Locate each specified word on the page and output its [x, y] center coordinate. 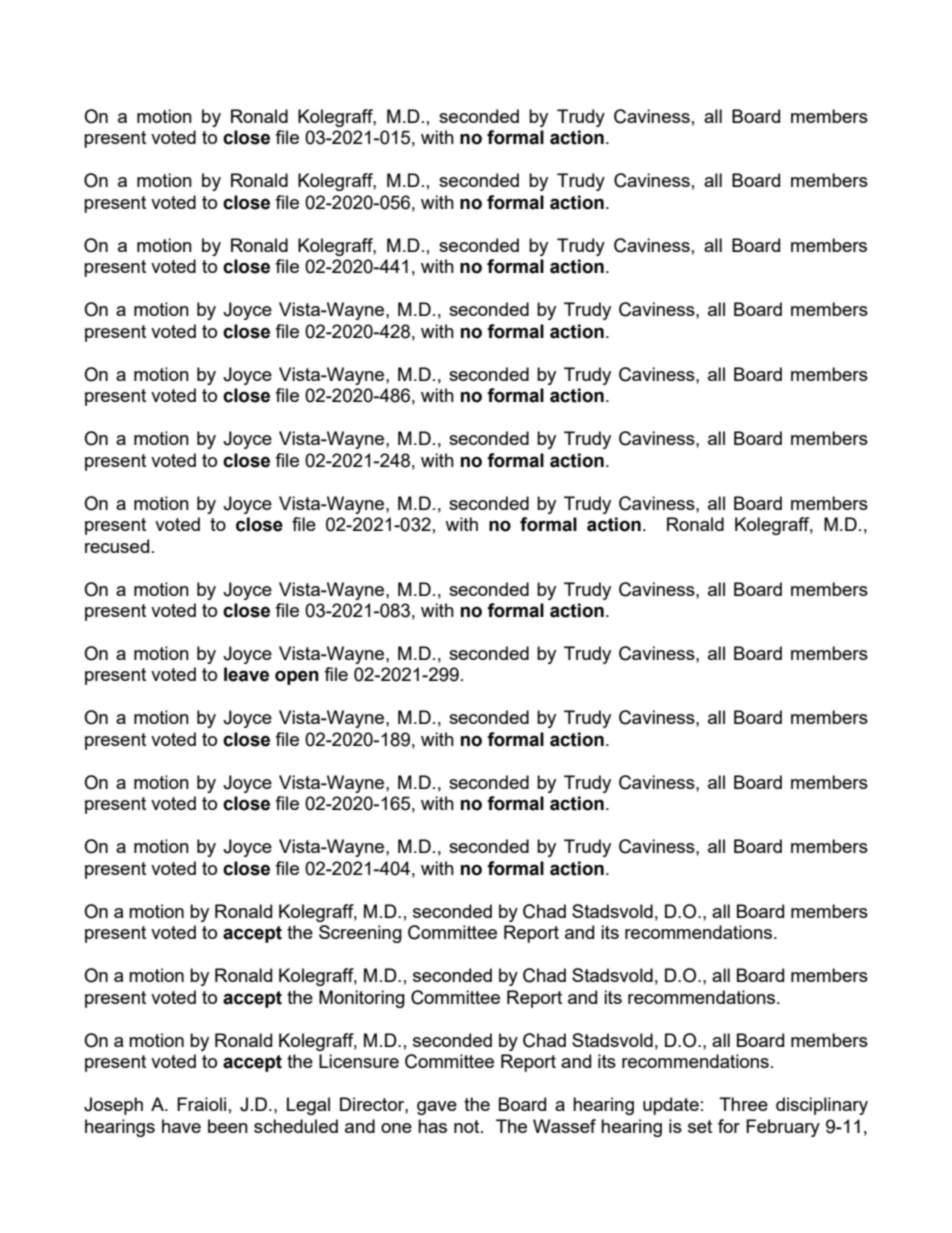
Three [743, 1104]
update [671, 1106]
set [700, 1126]
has [432, 1126]
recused [117, 546]
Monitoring [362, 999]
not [468, 1126]
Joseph [113, 1106]
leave [246, 674]
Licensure [359, 1061]
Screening [360, 934]
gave [437, 1108]
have [181, 1126]
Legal [308, 1106]
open [297, 677]
